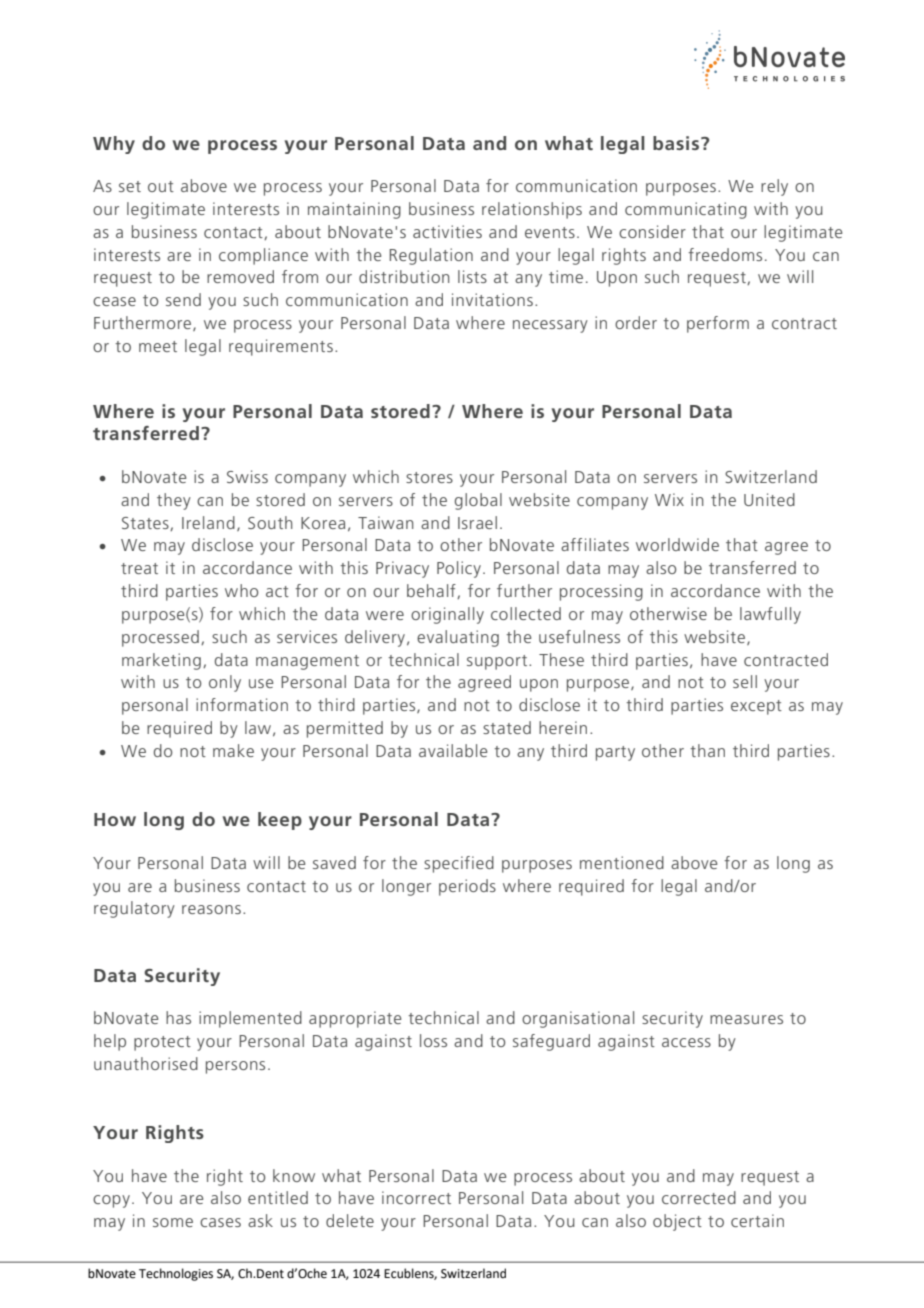  I want to click on available, so click(453, 750).
